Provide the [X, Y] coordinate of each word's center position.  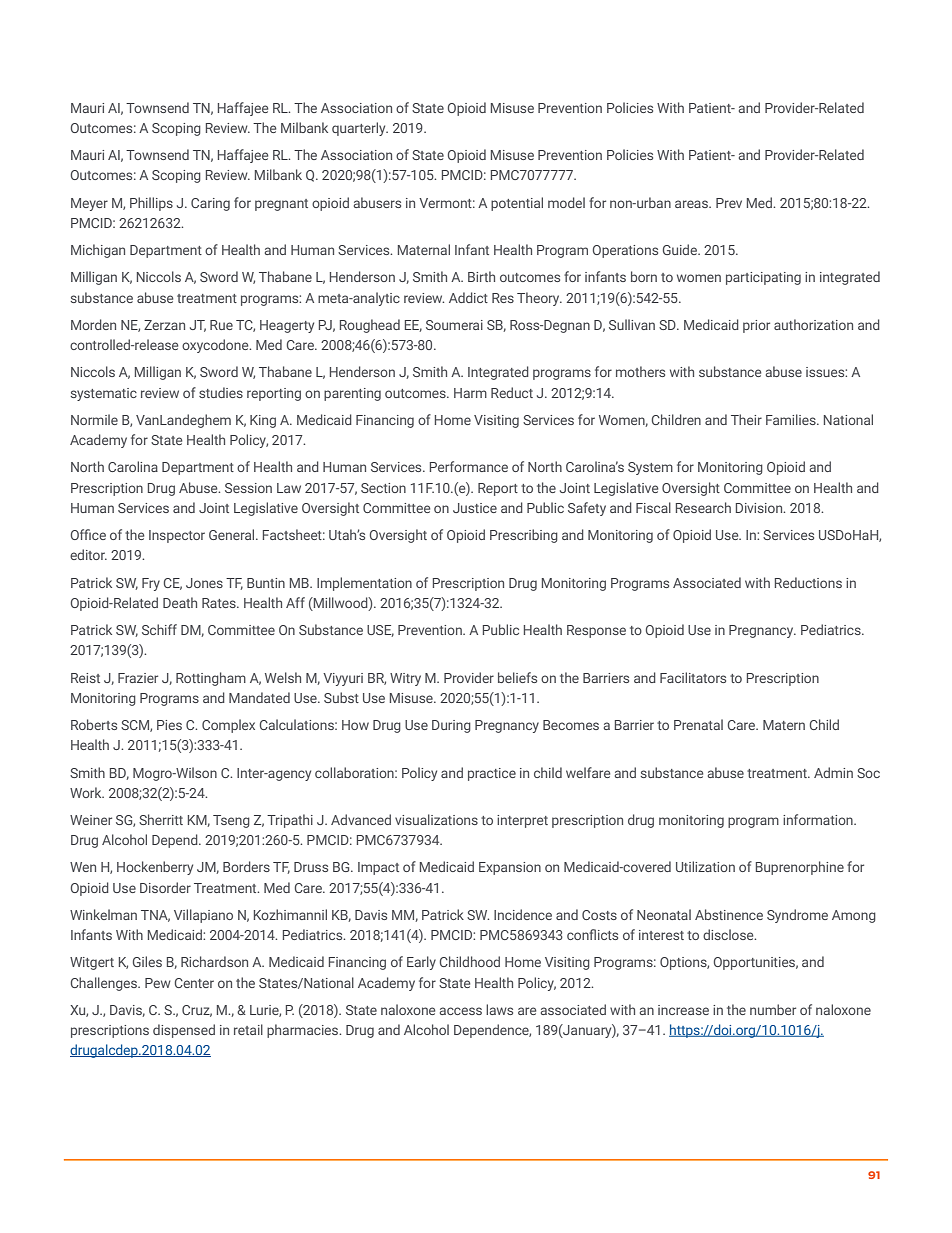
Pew [158, 983]
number [773, 1009]
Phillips [151, 204]
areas [692, 204]
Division [760, 508]
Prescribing [524, 536]
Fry [151, 584]
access [461, 1011]
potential [517, 204]
